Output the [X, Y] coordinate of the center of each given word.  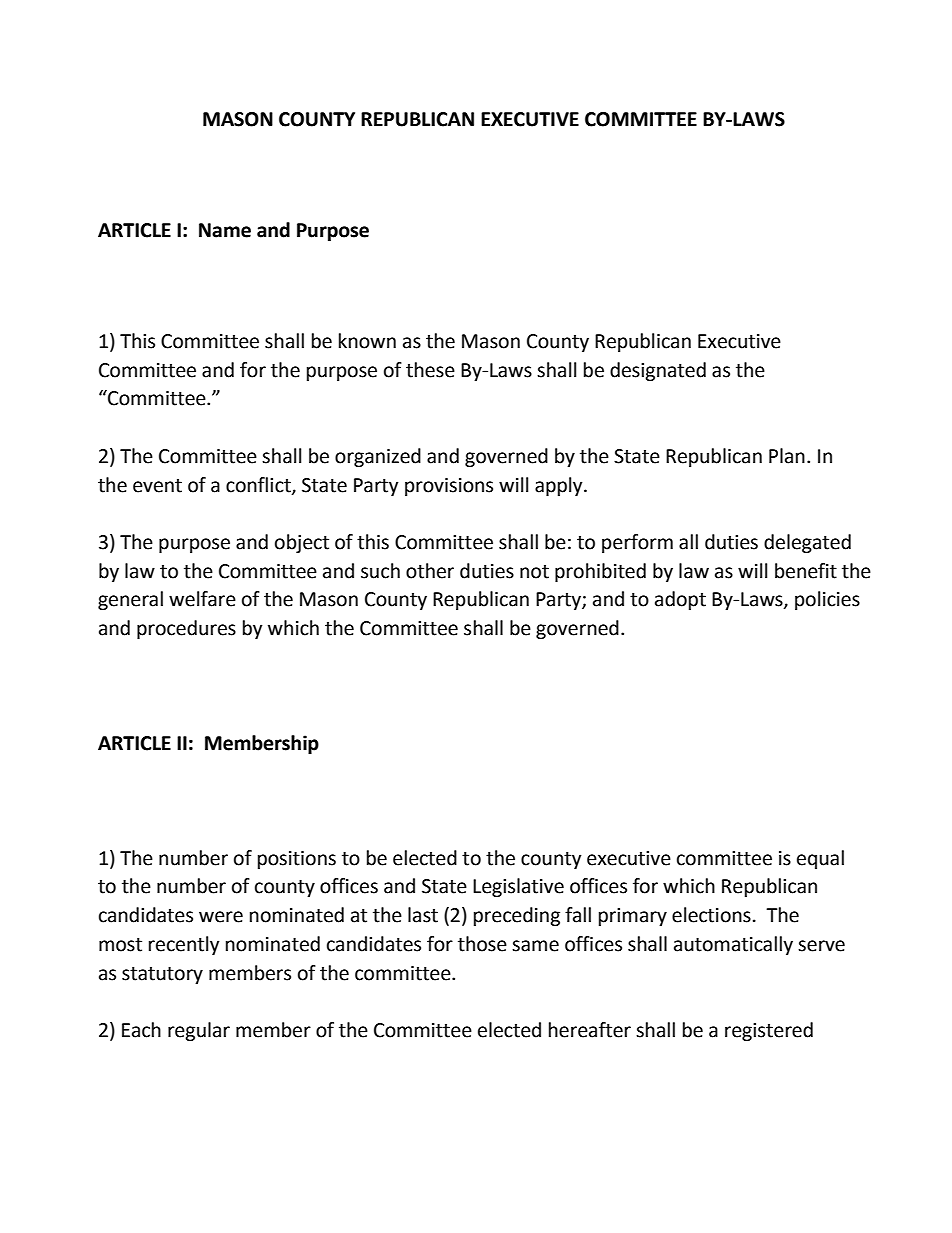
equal [820, 859]
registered [769, 1031]
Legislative [518, 887]
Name [225, 230]
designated [658, 371]
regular [199, 1031]
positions [297, 860]
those [482, 944]
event [157, 486]
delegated [807, 543]
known [367, 341]
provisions [449, 487]
